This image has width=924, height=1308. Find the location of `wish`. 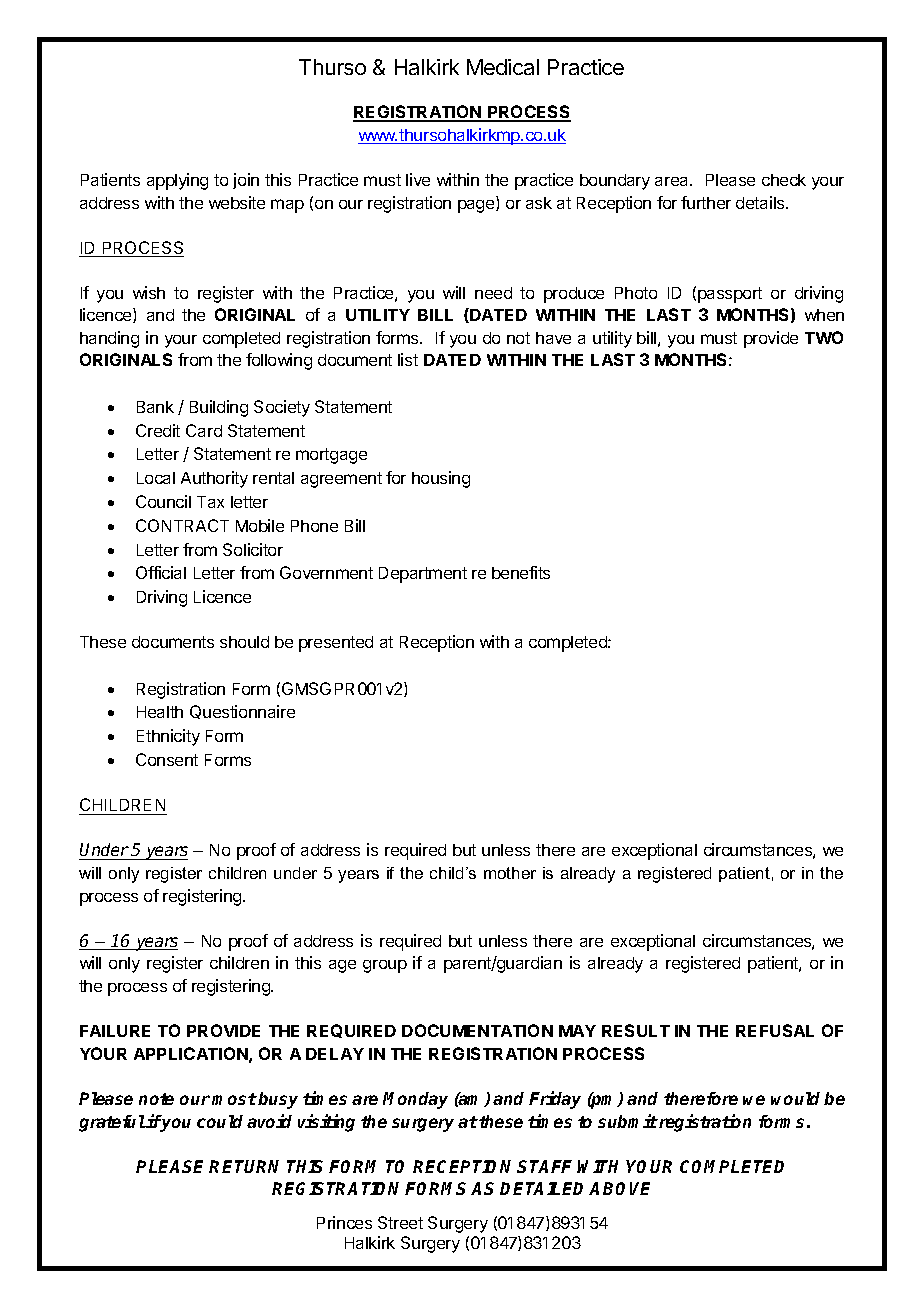

wish is located at coordinates (149, 292).
